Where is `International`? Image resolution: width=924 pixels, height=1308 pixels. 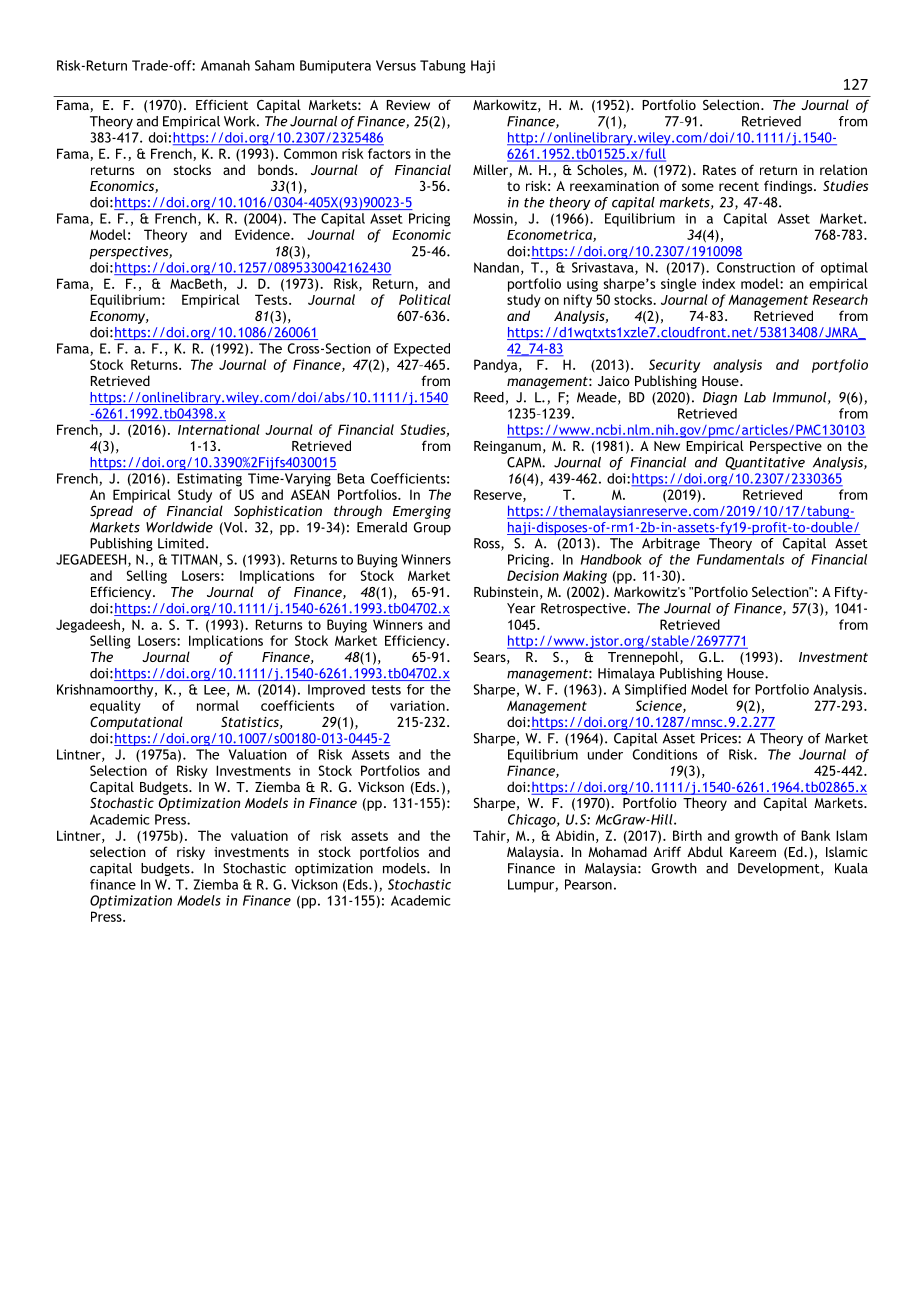
International is located at coordinates (219, 429).
